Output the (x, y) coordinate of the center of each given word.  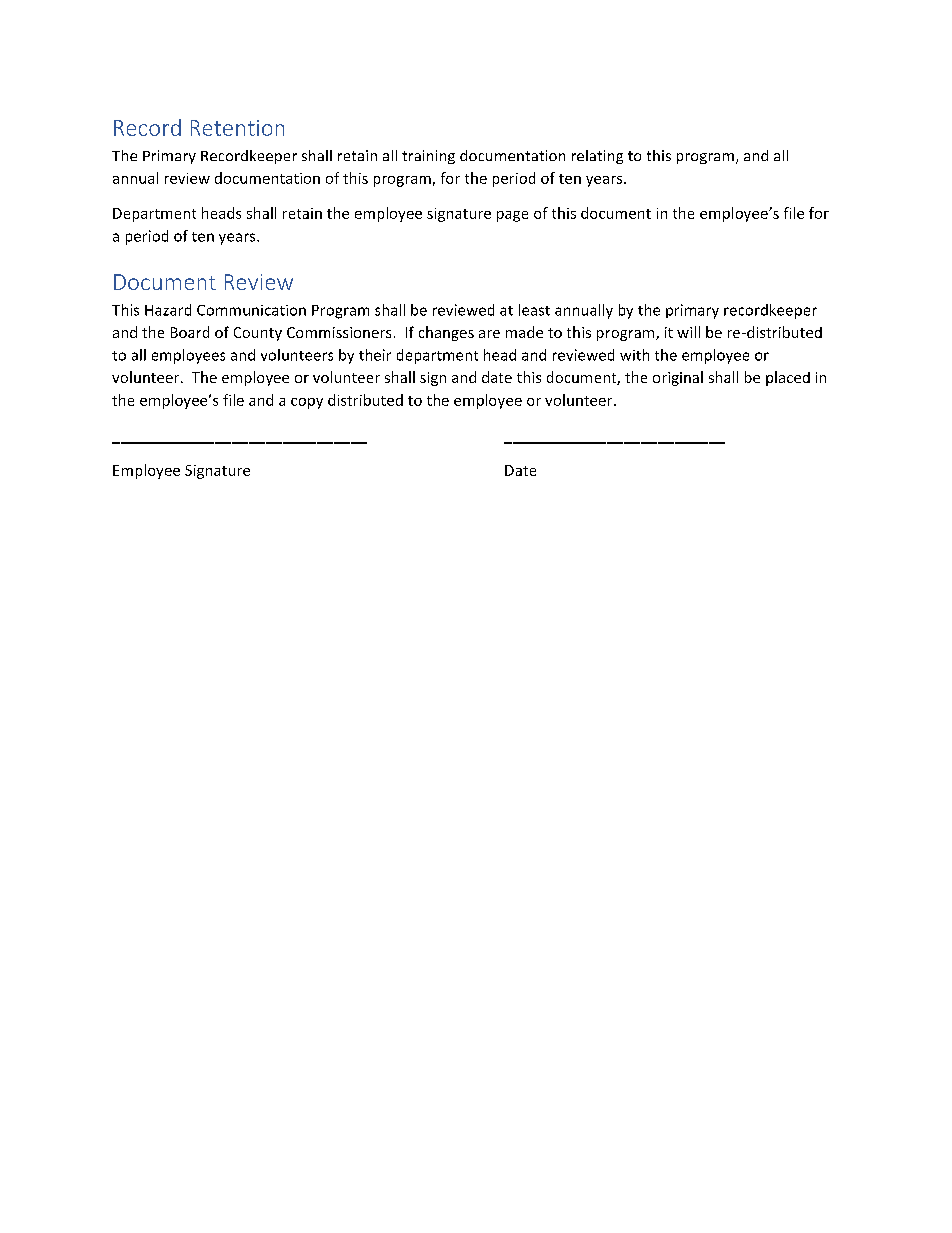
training (428, 157)
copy (307, 403)
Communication (251, 310)
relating (597, 157)
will (688, 332)
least (534, 310)
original (678, 378)
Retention (237, 128)
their (375, 355)
